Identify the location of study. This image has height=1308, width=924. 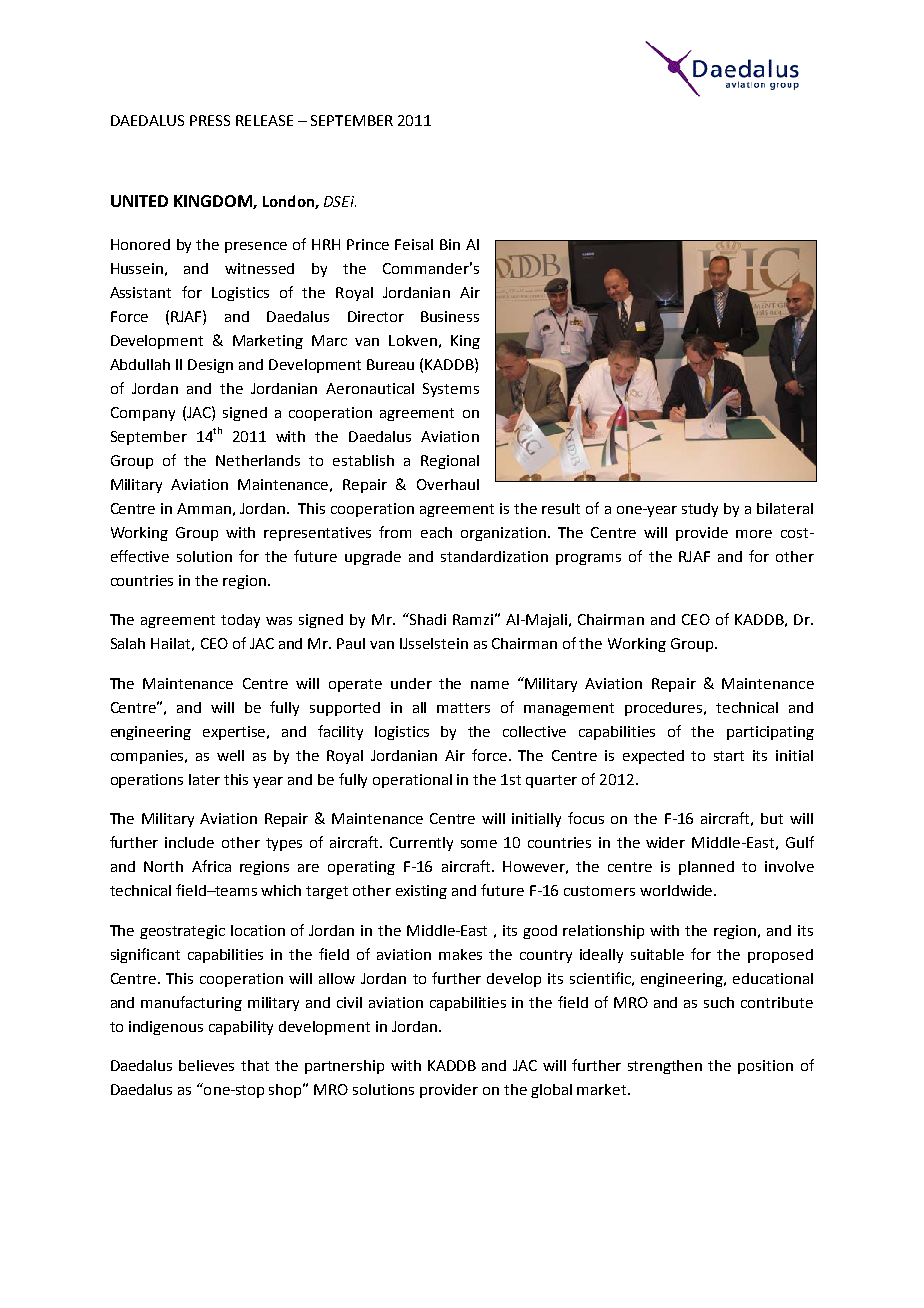
(700, 510).
